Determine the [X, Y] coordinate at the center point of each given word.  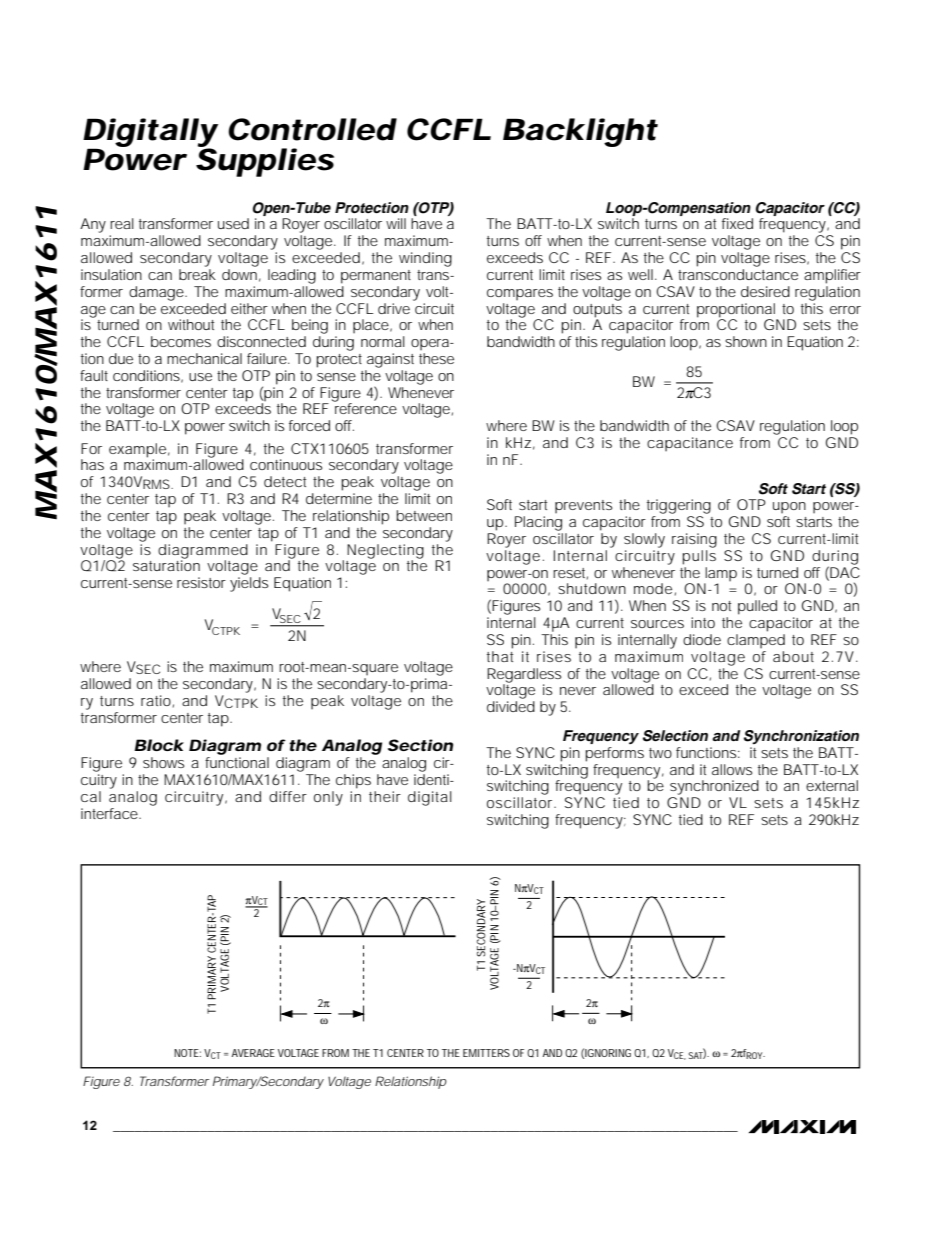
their [385, 796]
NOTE [187, 1053]
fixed [737, 223]
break [197, 274]
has [92, 464]
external [832, 785]
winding [425, 259]
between [424, 515]
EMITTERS [486, 1053]
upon [789, 508]
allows [732, 769]
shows [163, 762]
